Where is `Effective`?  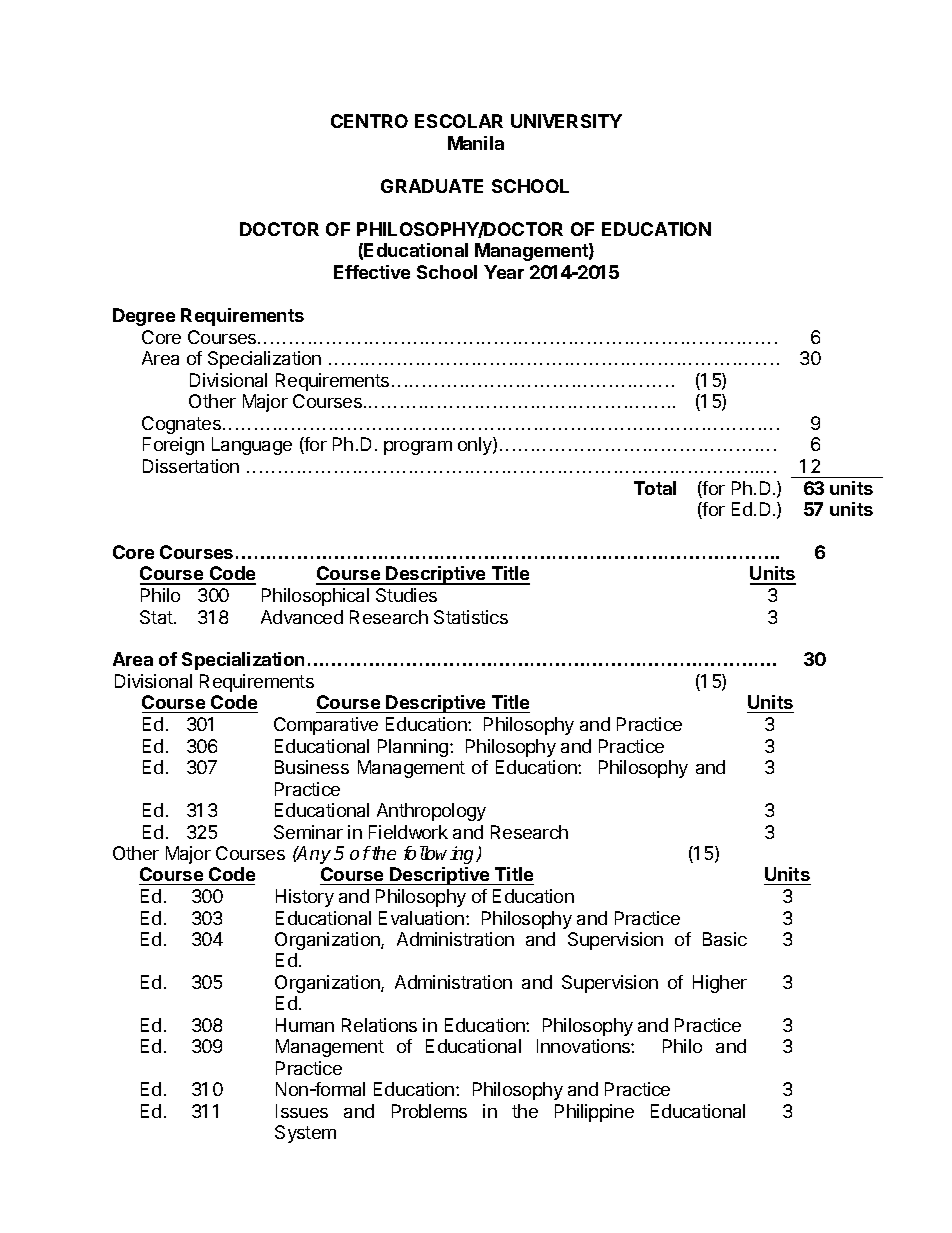
Effective is located at coordinates (372, 272).
